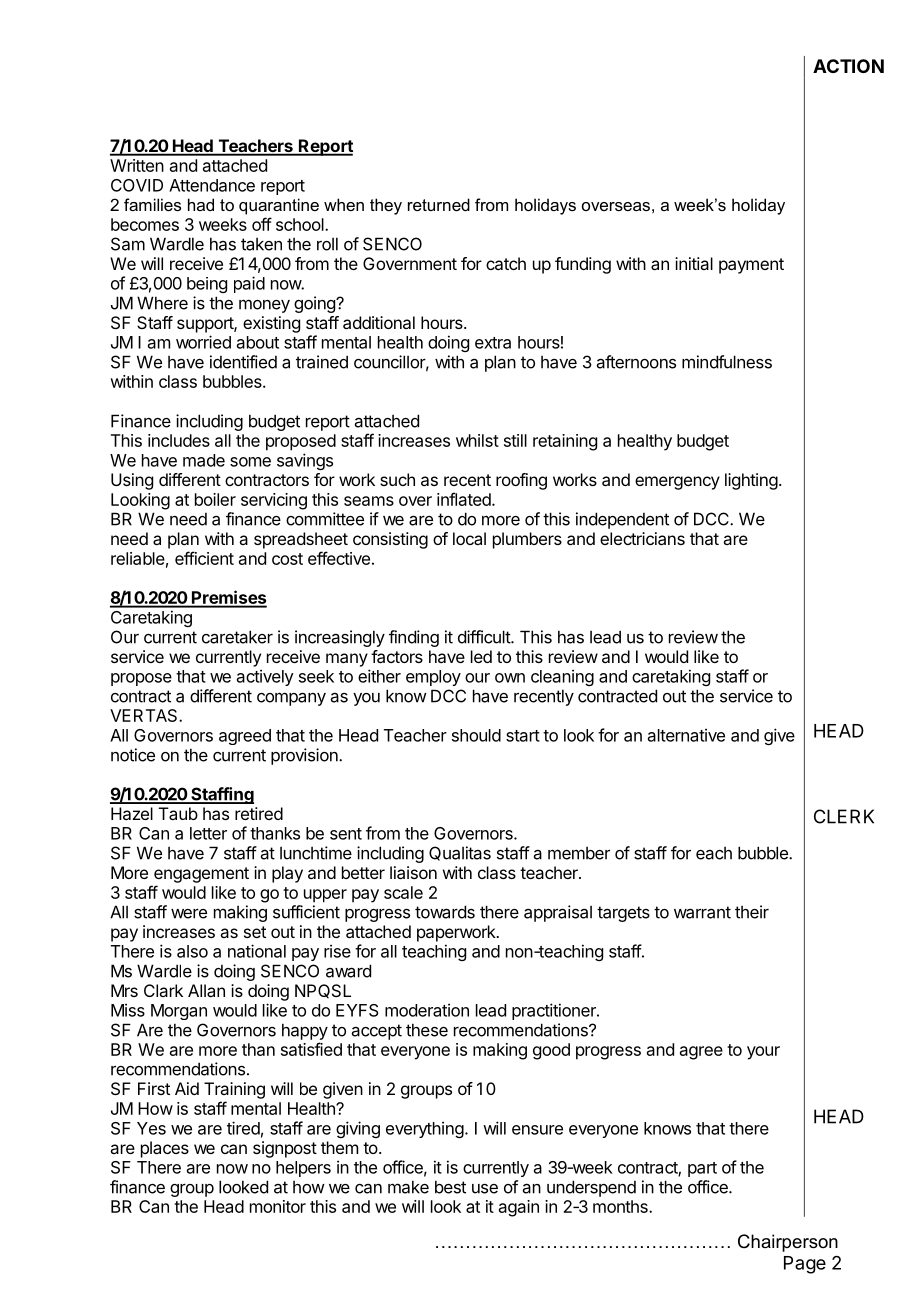 The width and height of the page is (924, 1307). Describe the element at coordinates (439, 204) in the page. I see `returned` at that location.
